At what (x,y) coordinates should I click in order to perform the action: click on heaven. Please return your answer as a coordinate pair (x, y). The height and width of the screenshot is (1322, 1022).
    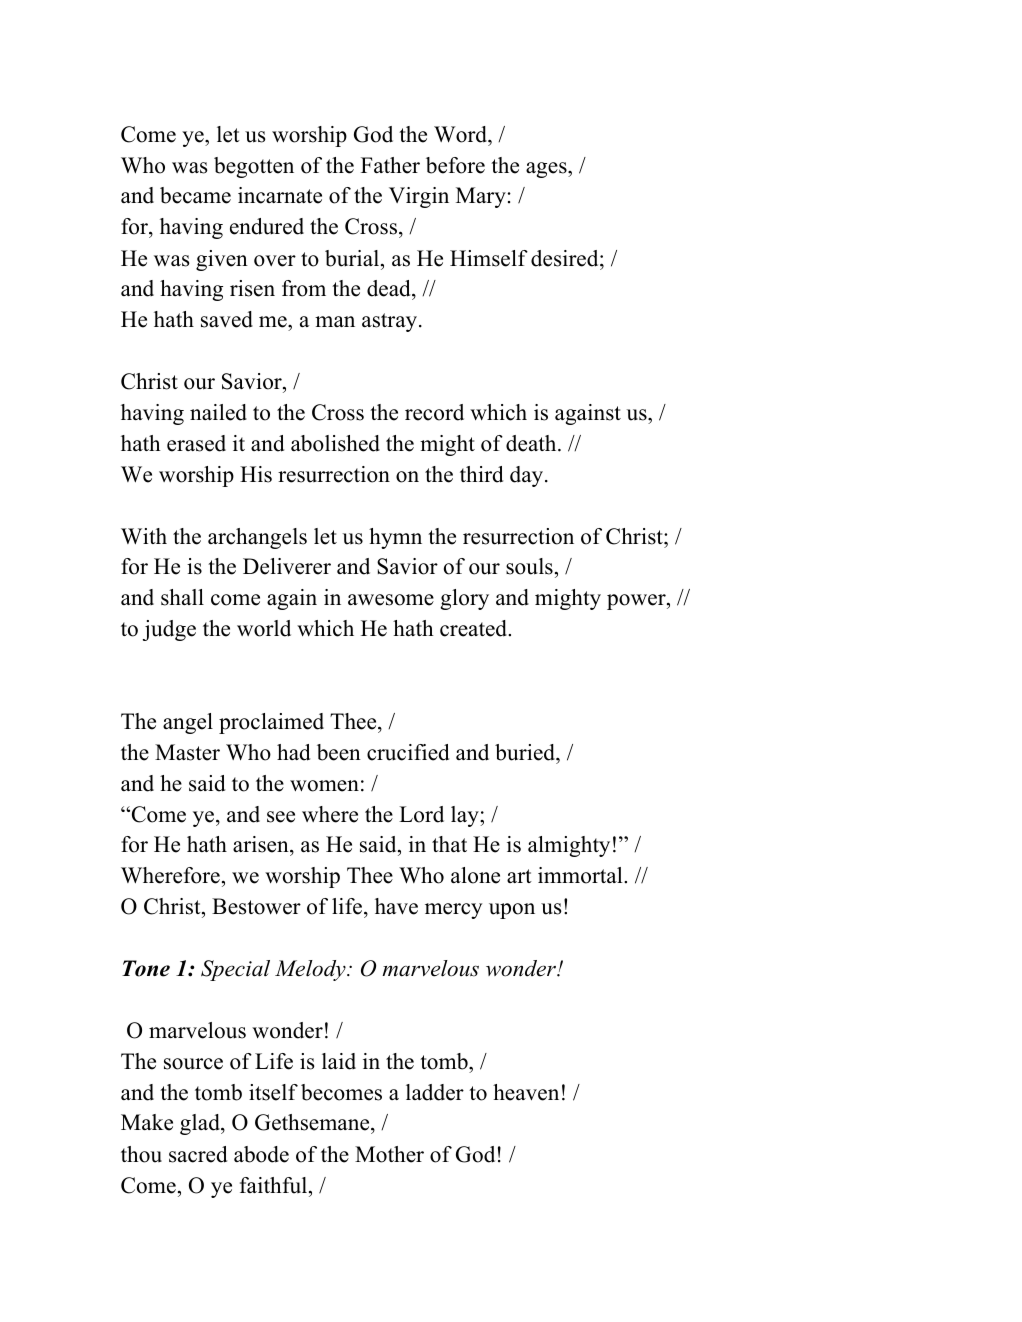
    Looking at the image, I should click on (526, 1092).
